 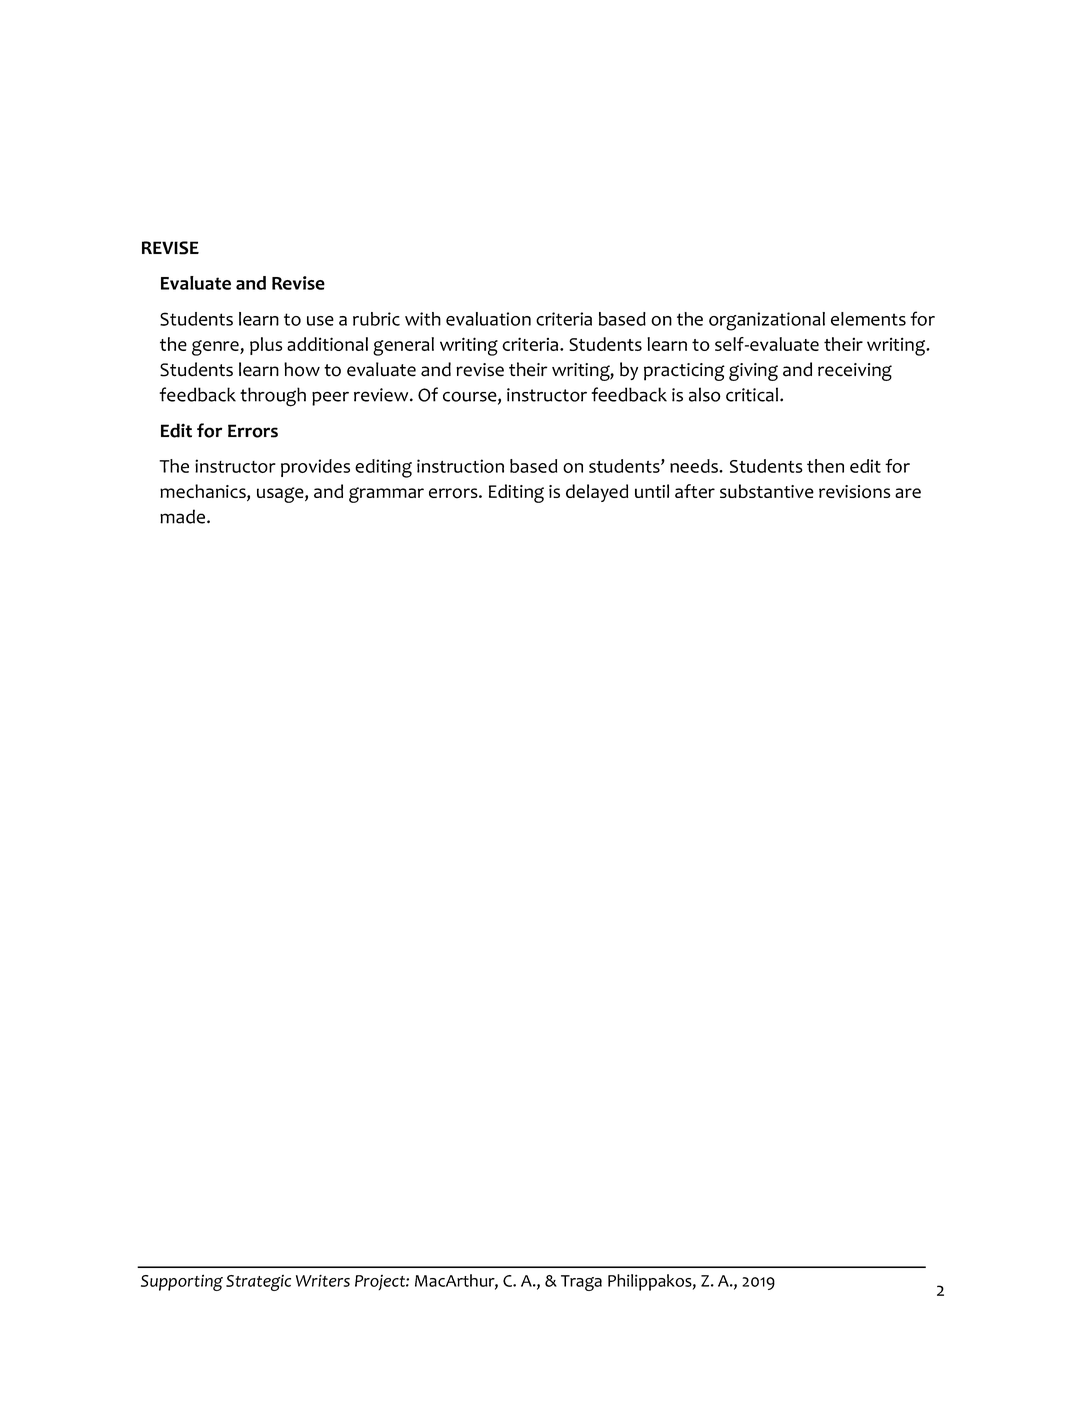 What do you see at coordinates (908, 493) in the document?
I see `are` at bounding box center [908, 493].
